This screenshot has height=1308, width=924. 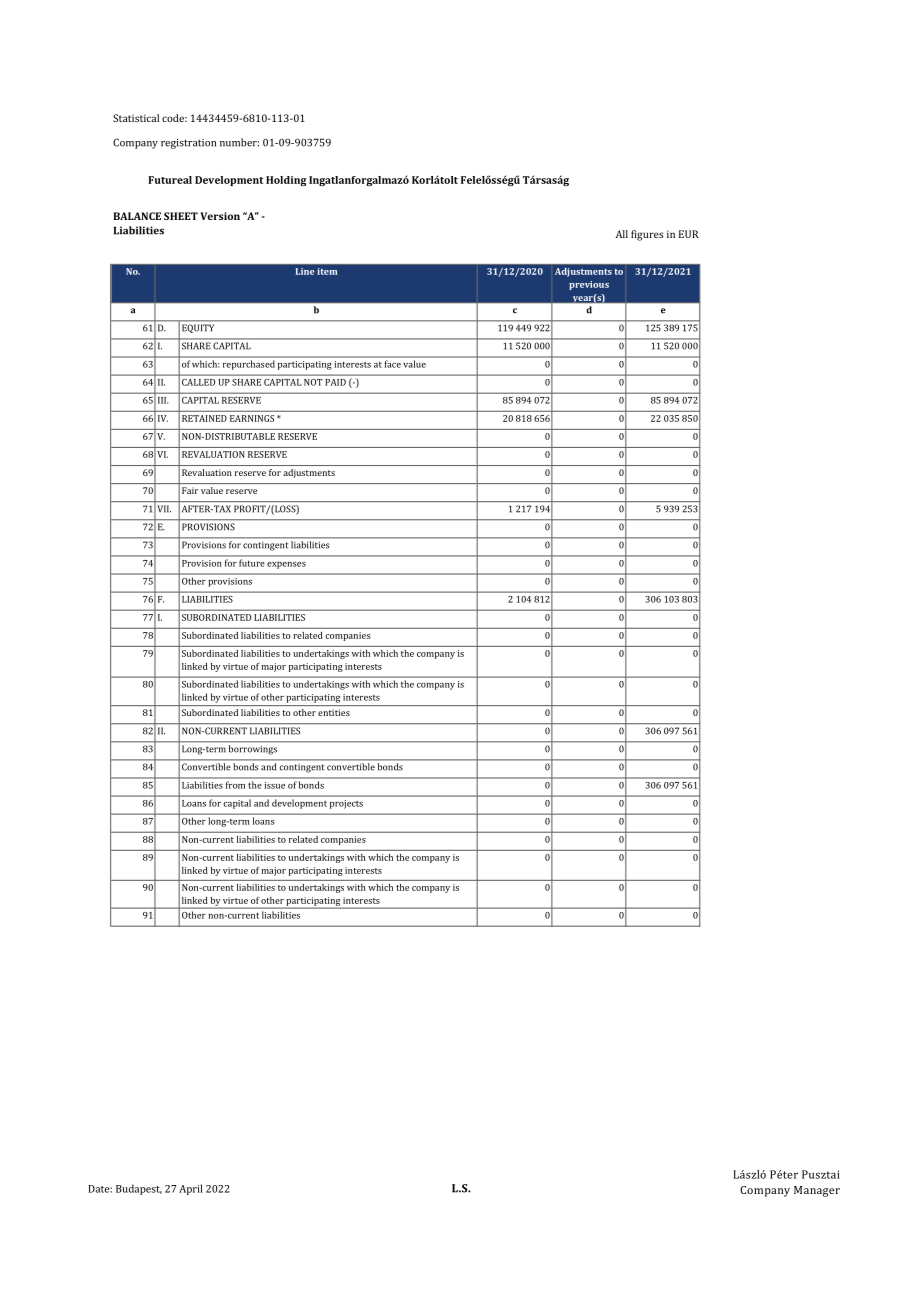 What do you see at coordinates (334, 712) in the screenshot?
I see `entities` at bounding box center [334, 712].
